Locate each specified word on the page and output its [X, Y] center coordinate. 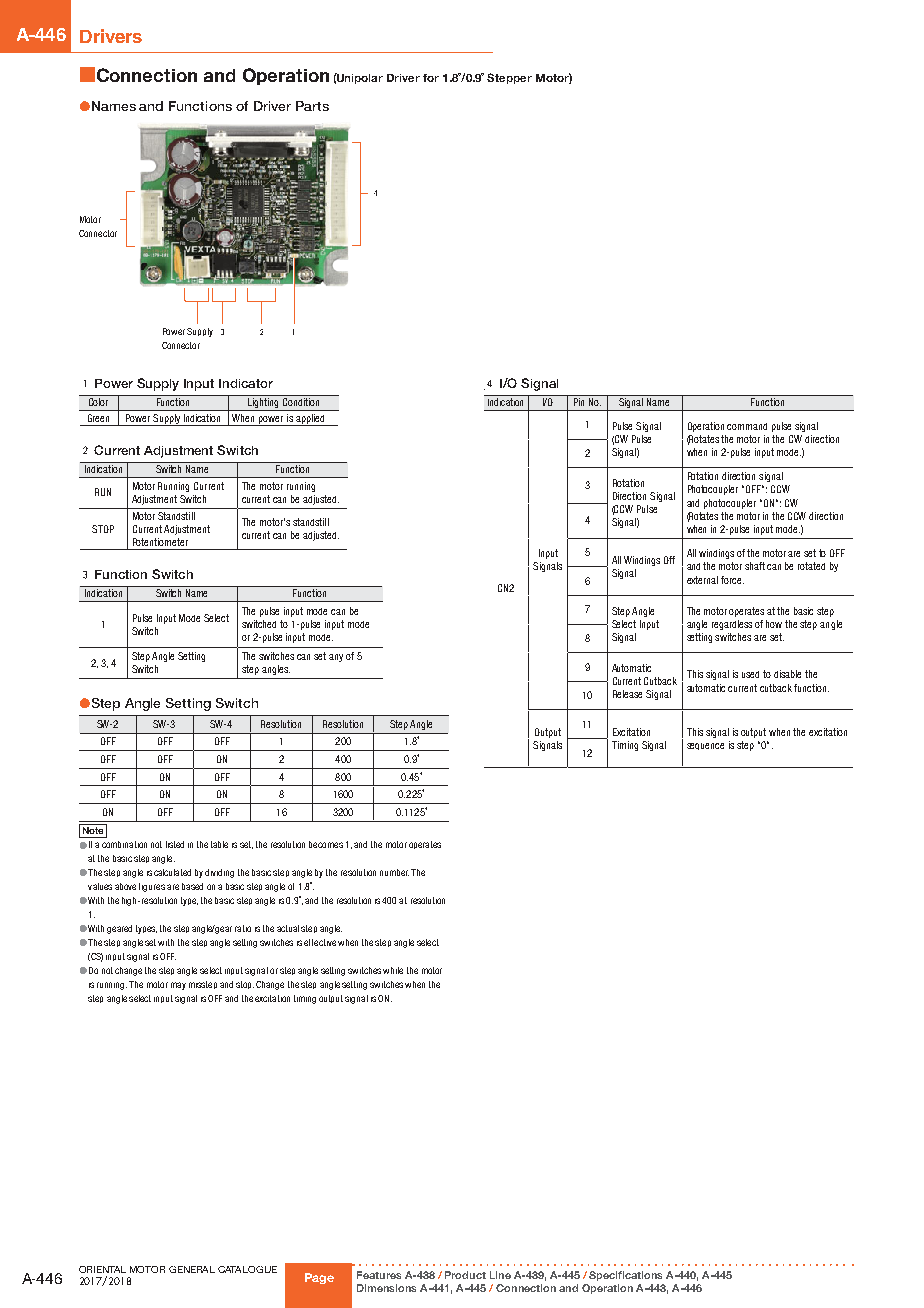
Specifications [625, 1276]
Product [465, 1275]
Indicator [246, 383]
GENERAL [192, 1269]
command [747, 426]
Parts [312, 106]
